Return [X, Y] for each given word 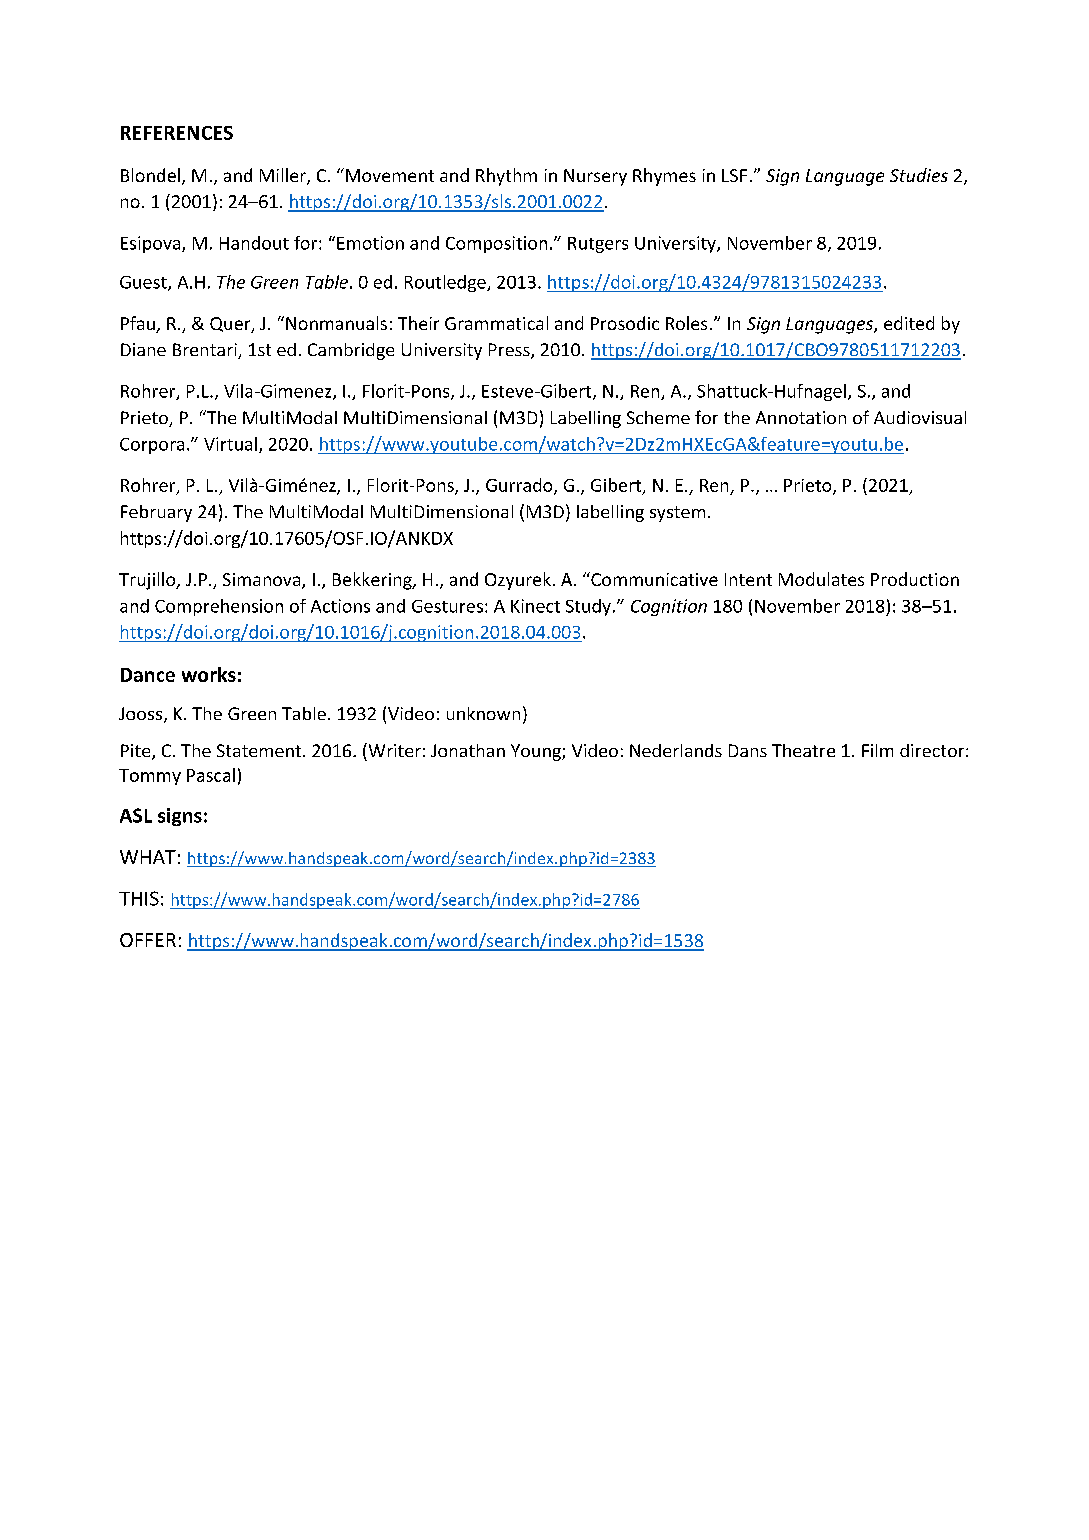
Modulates [821, 579]
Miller [284, 176]
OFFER [148, 940]
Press [510, 351]
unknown [483, 713]
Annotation [801, 417]
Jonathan [468, 750]
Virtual [230, 444]
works [209, 674]
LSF [734, 175]
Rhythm [506, 177]
